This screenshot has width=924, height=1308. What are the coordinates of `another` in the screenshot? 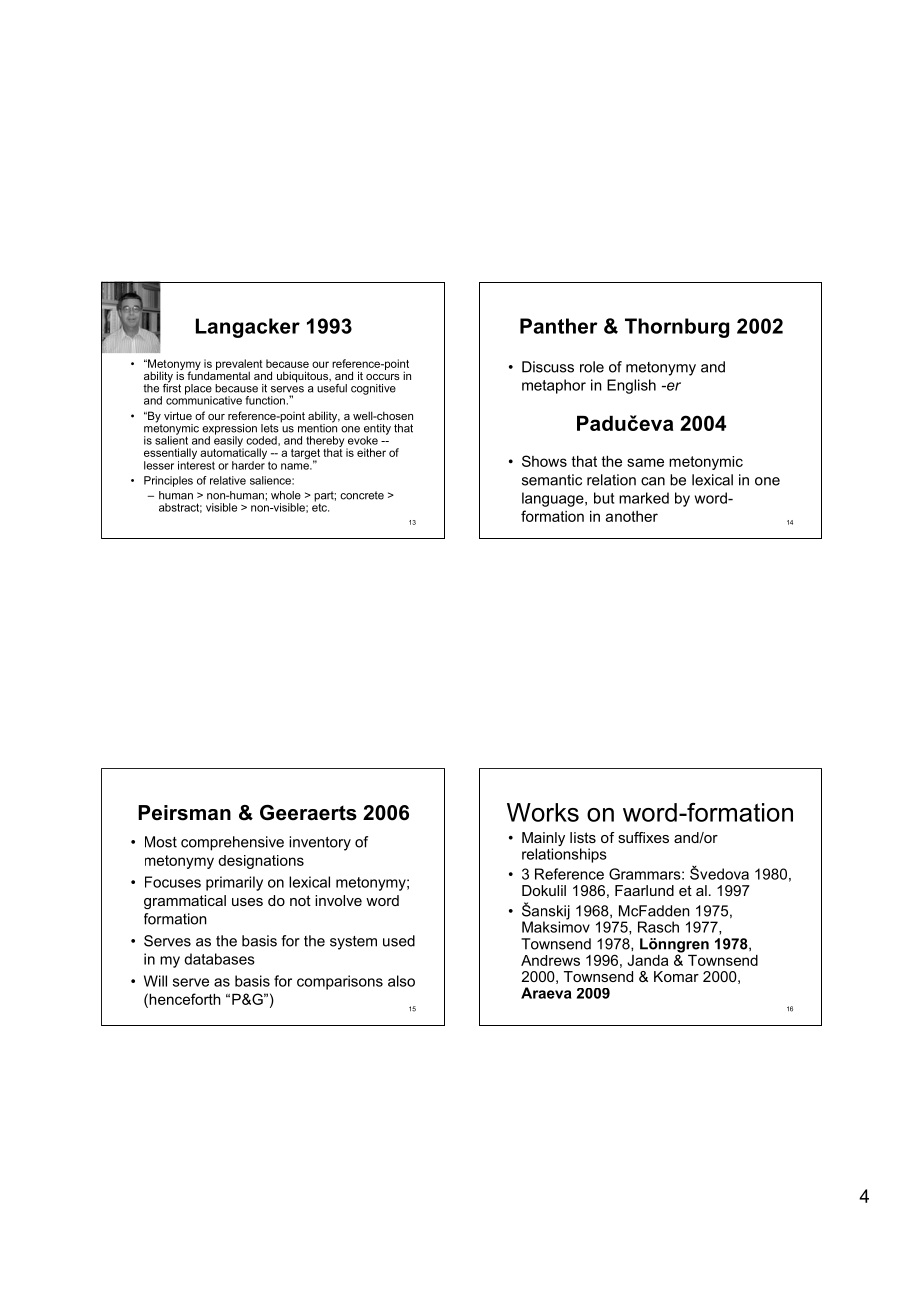 It's located at (632, 516).
